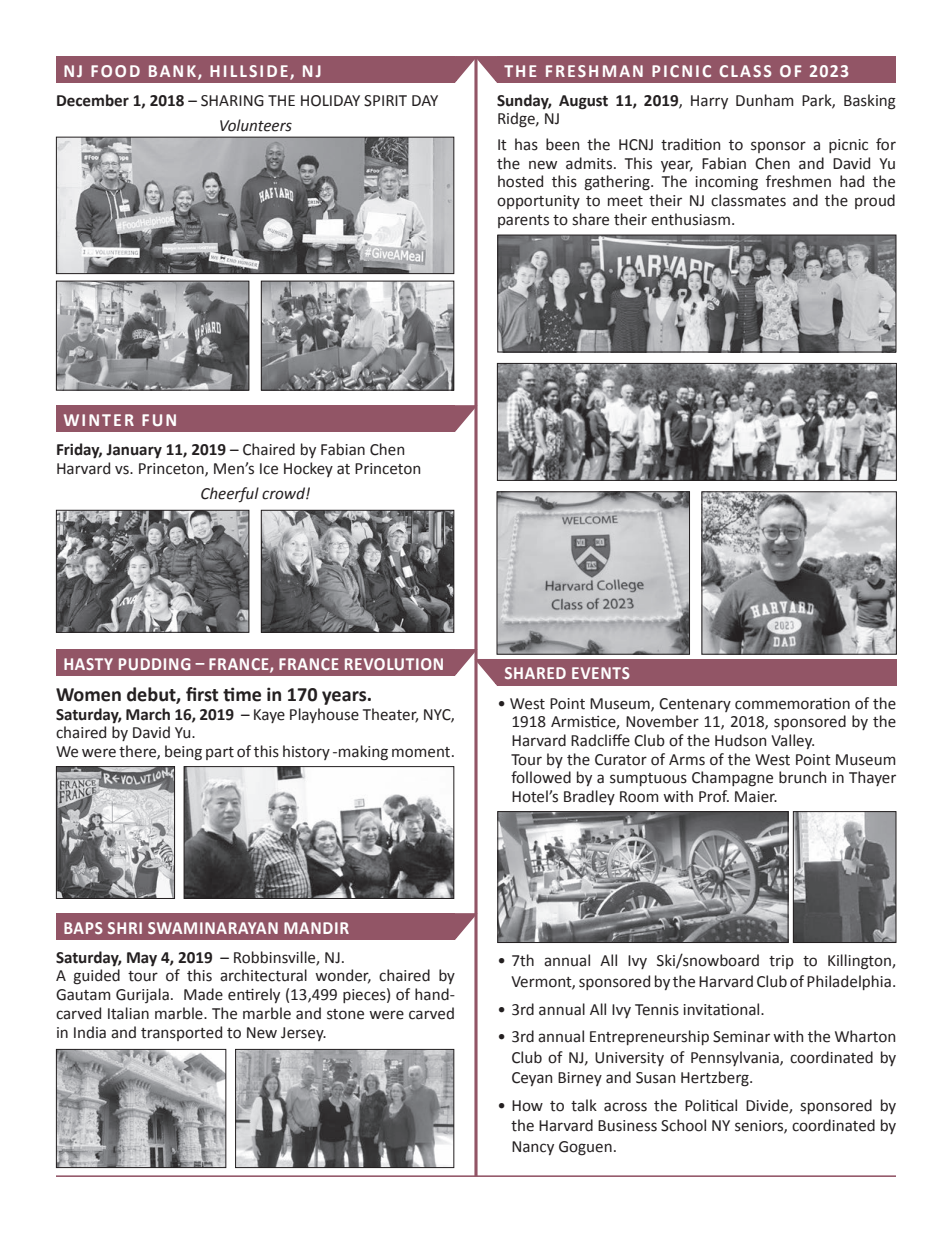 The height and width of the screenshot is (1233, 952). Describe the element at coordinates (181, 1033) in the screenshot. I see `transported` at that location.
